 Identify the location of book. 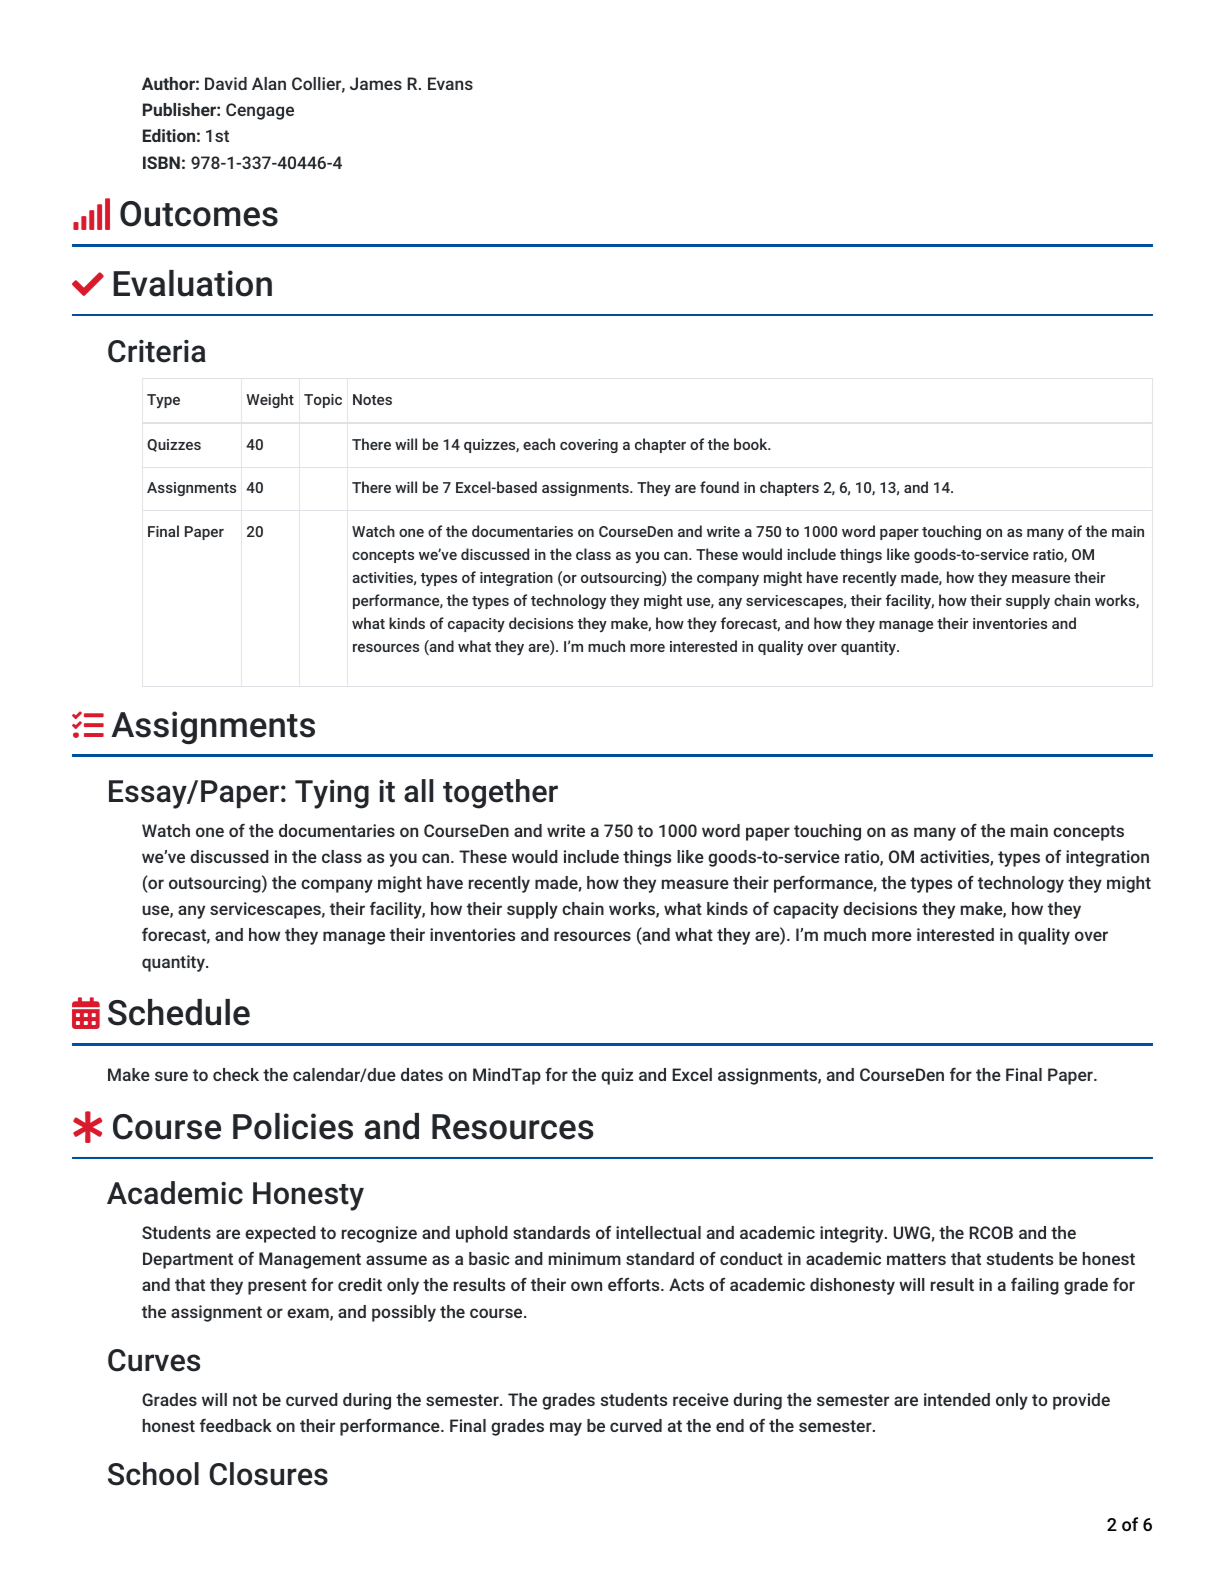
(752, 444).
